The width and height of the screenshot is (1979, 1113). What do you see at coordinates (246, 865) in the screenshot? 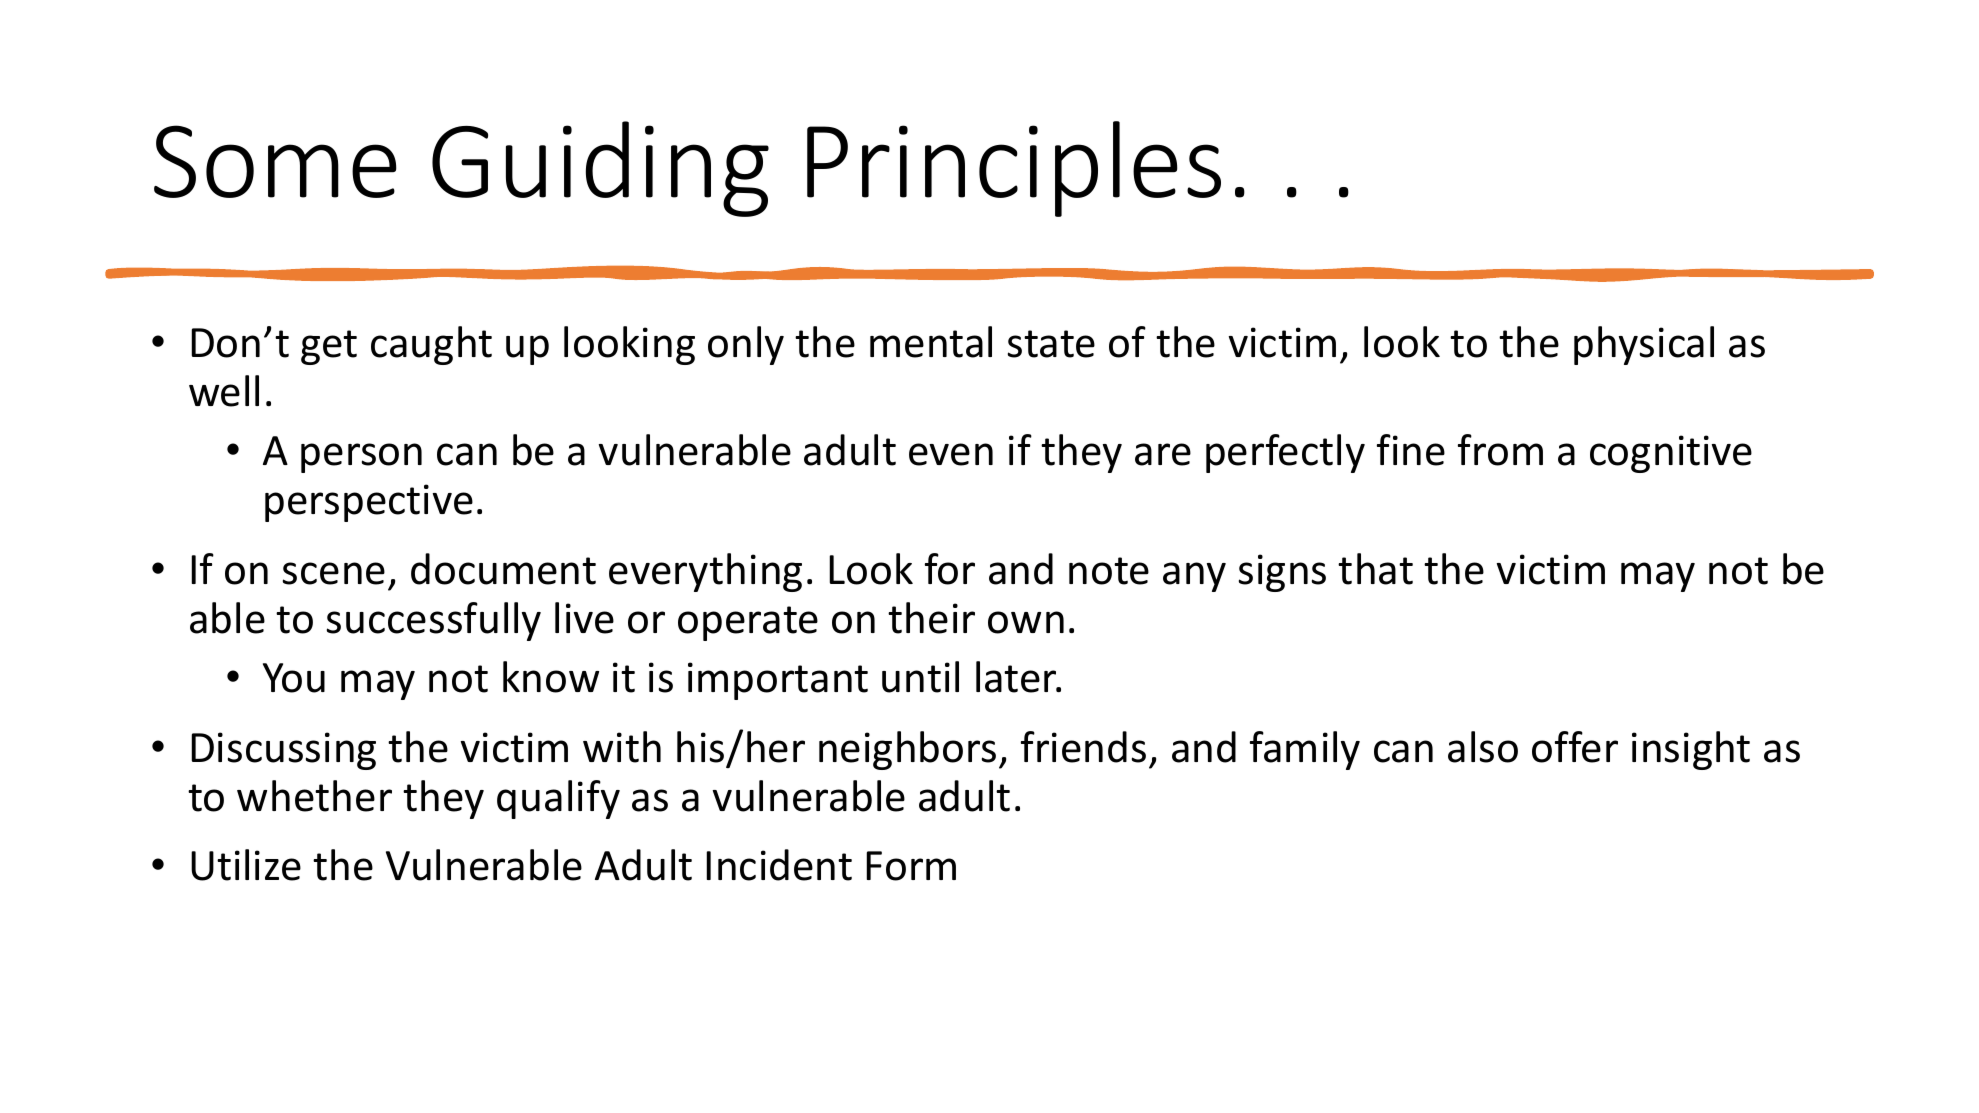
I see `Utilize` at bounding box center [246, 865].
